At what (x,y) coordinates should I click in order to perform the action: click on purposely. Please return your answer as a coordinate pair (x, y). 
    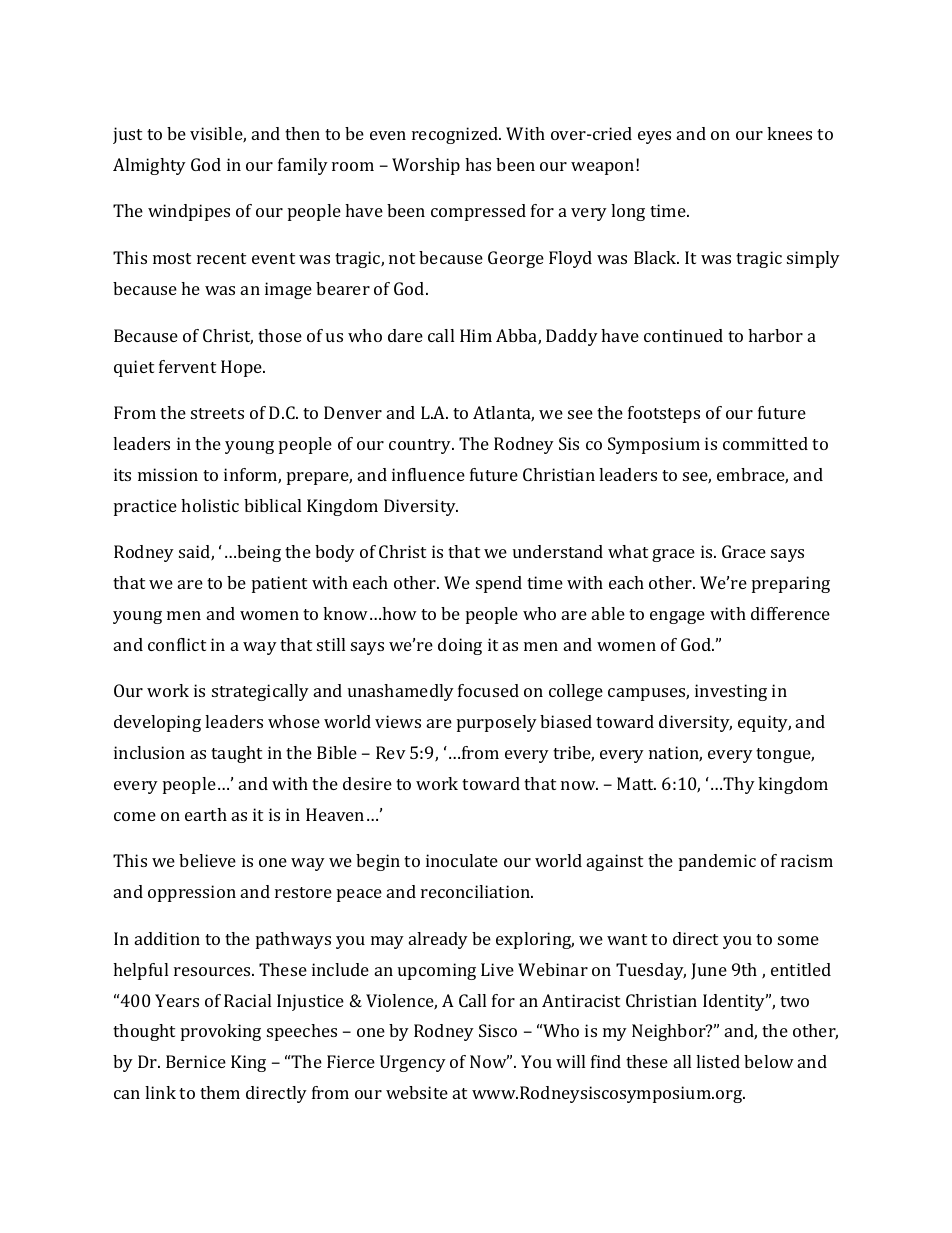
    Looking at the image, I should click on (497, 723).
